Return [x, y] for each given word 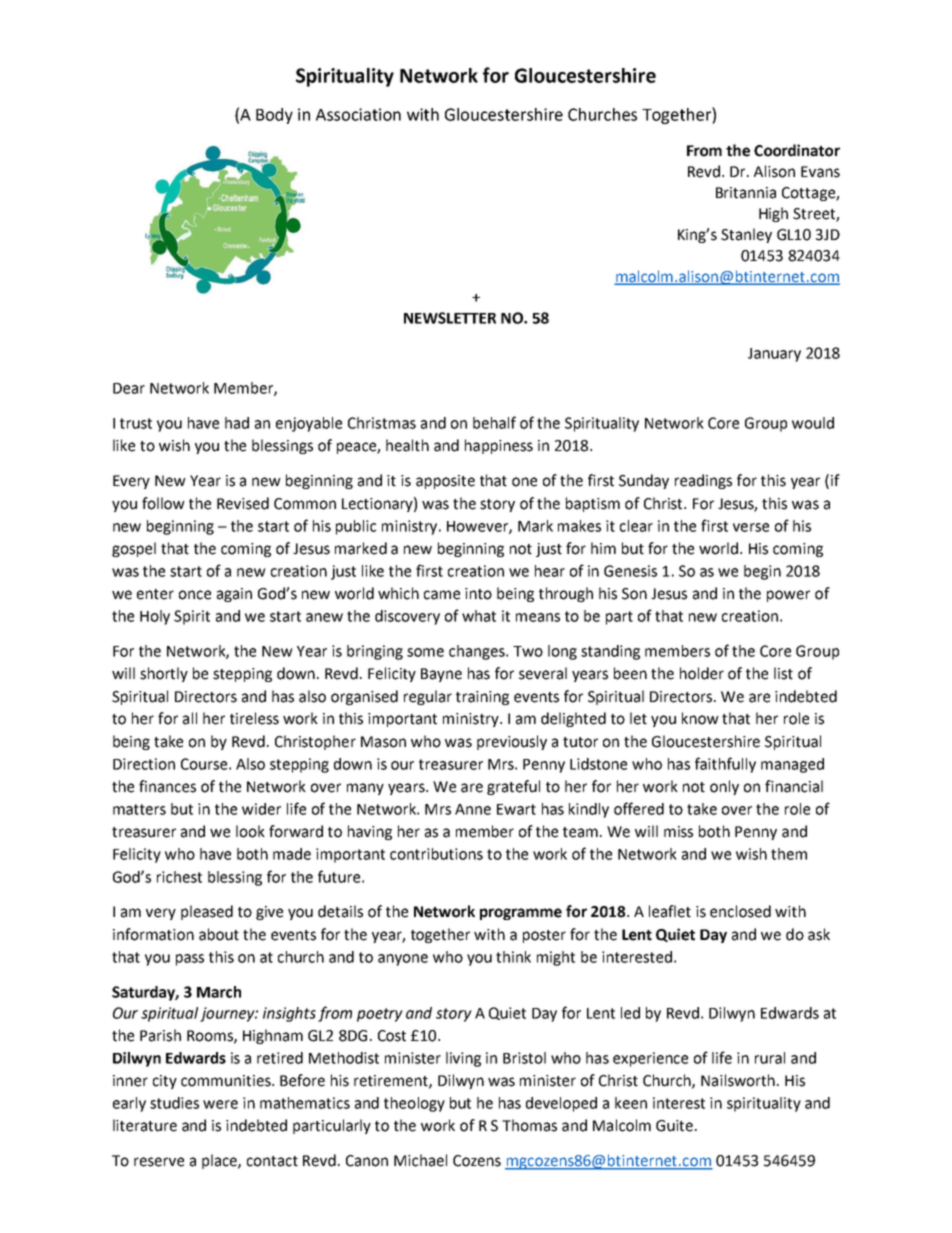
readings [703, 481]
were [220, 1104]
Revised [243, 503]
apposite [445, 482]
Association [358, 114]
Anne [473, 809]
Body [274, 116]
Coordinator [797, 150]
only [724, 787]
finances [167, 786]
